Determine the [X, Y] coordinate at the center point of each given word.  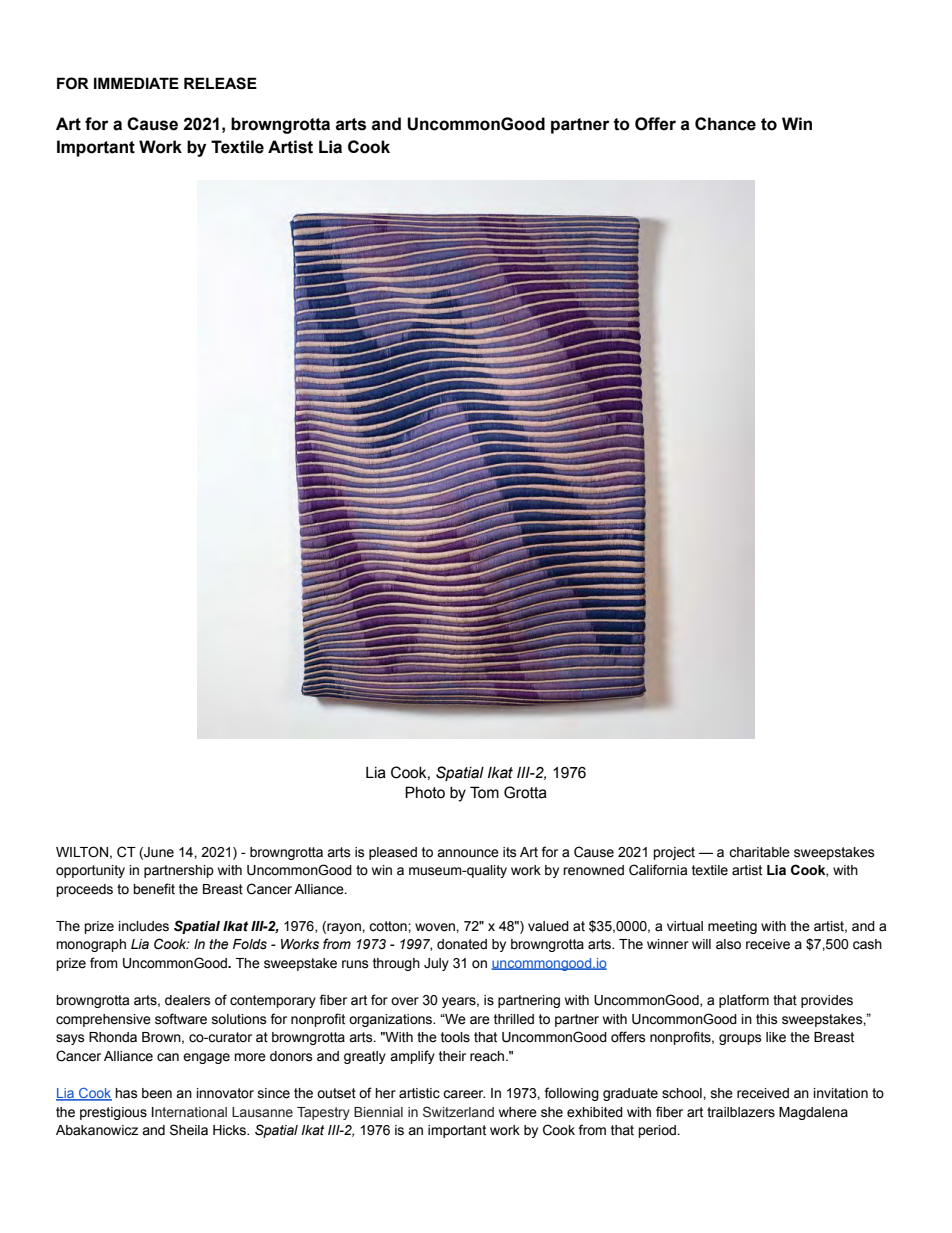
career [464, 1094]
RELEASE [220, 83]
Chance [725, 124]
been [157, 1093]
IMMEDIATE [136, 83]
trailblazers [741, 1112]
